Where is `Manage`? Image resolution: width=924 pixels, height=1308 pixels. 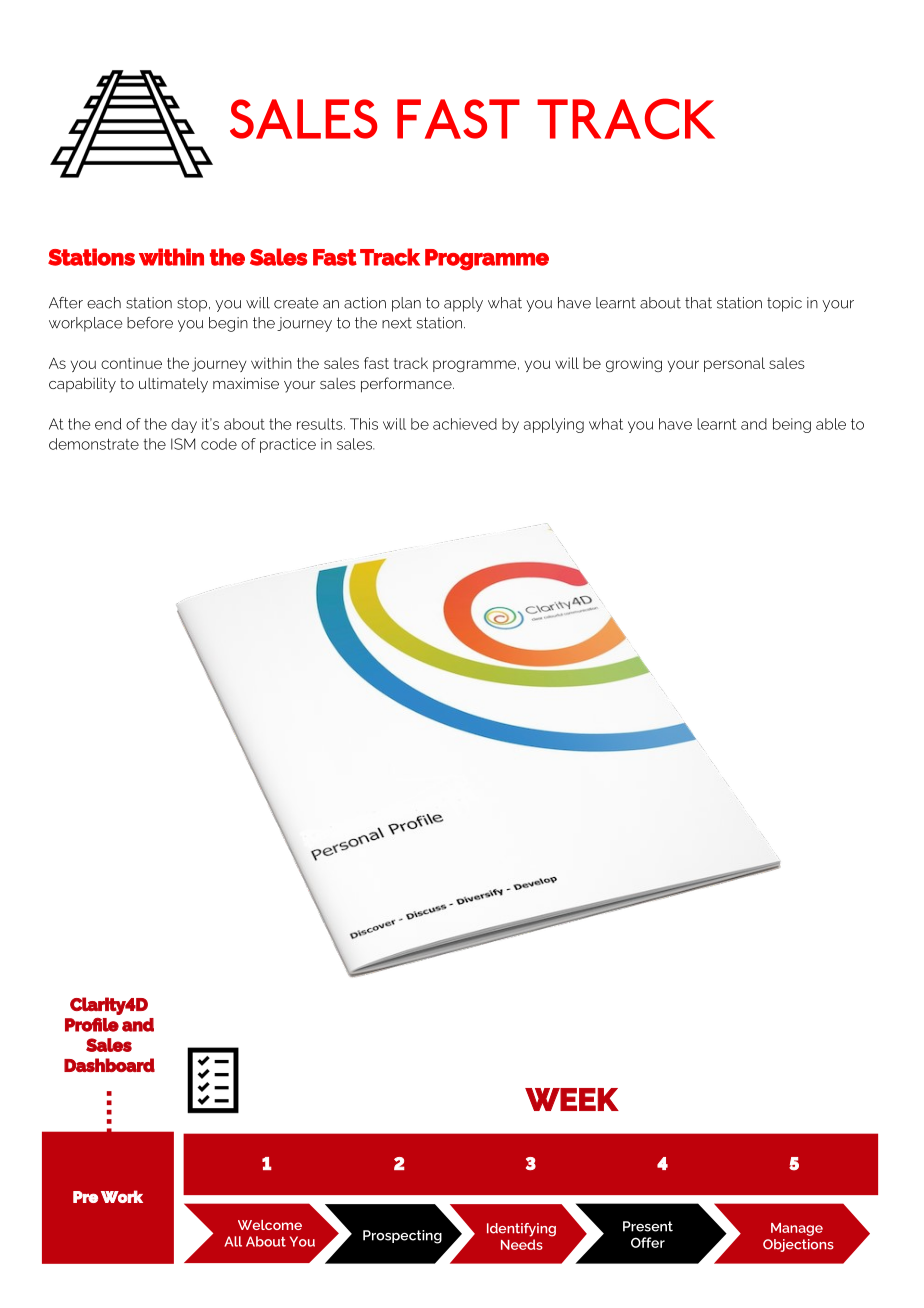 Manage is located at coordinates (797, 1229).
